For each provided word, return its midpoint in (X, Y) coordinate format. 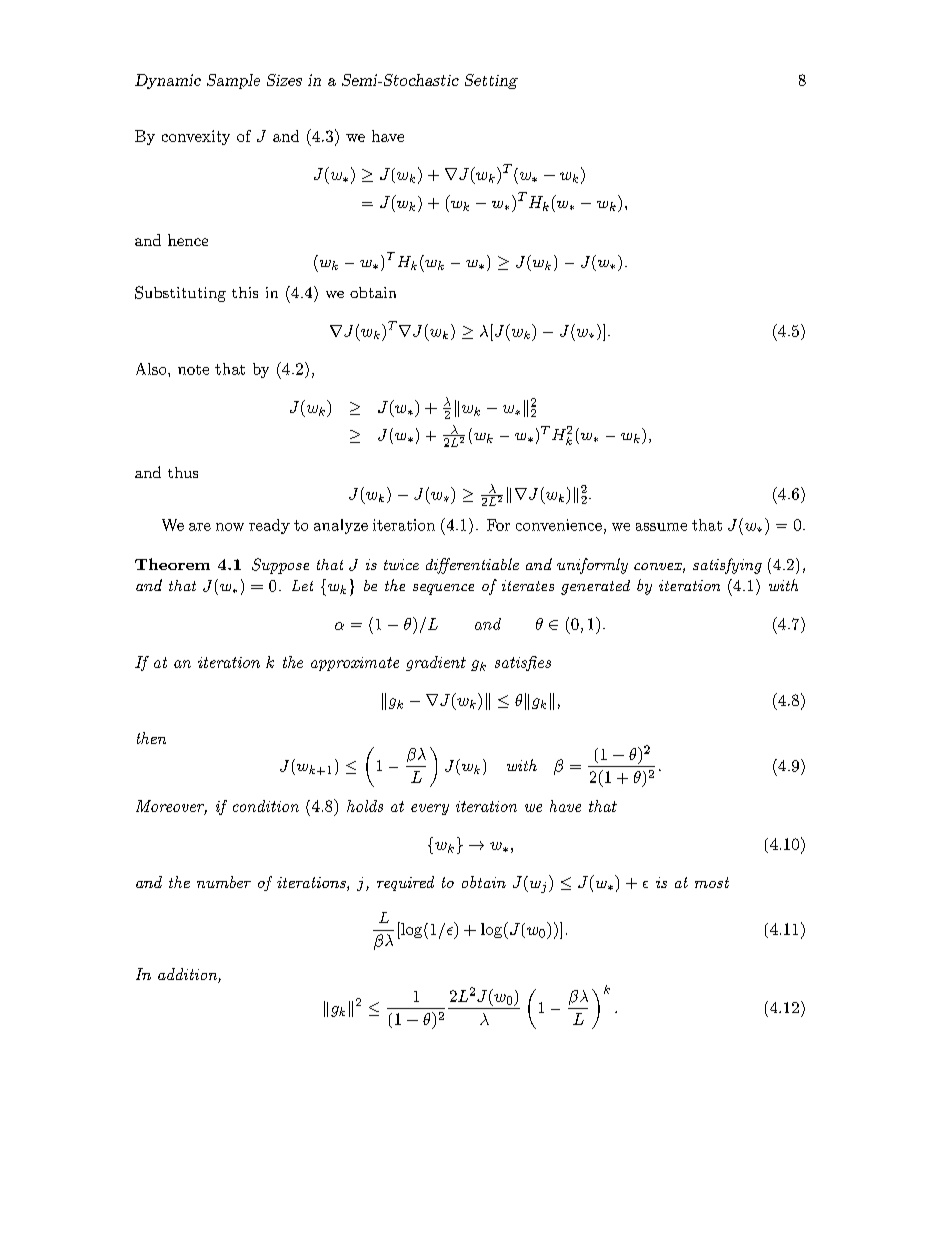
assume (661, 527)
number (224, 882)
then (151, 738)
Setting (491, 81)
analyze (341, 526)
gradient (436, 663)
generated (595, 587)
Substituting (180, 294)
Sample (233, 81)
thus (183, 472)
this (245, 292)
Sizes (284, 80)
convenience (559, 525)
